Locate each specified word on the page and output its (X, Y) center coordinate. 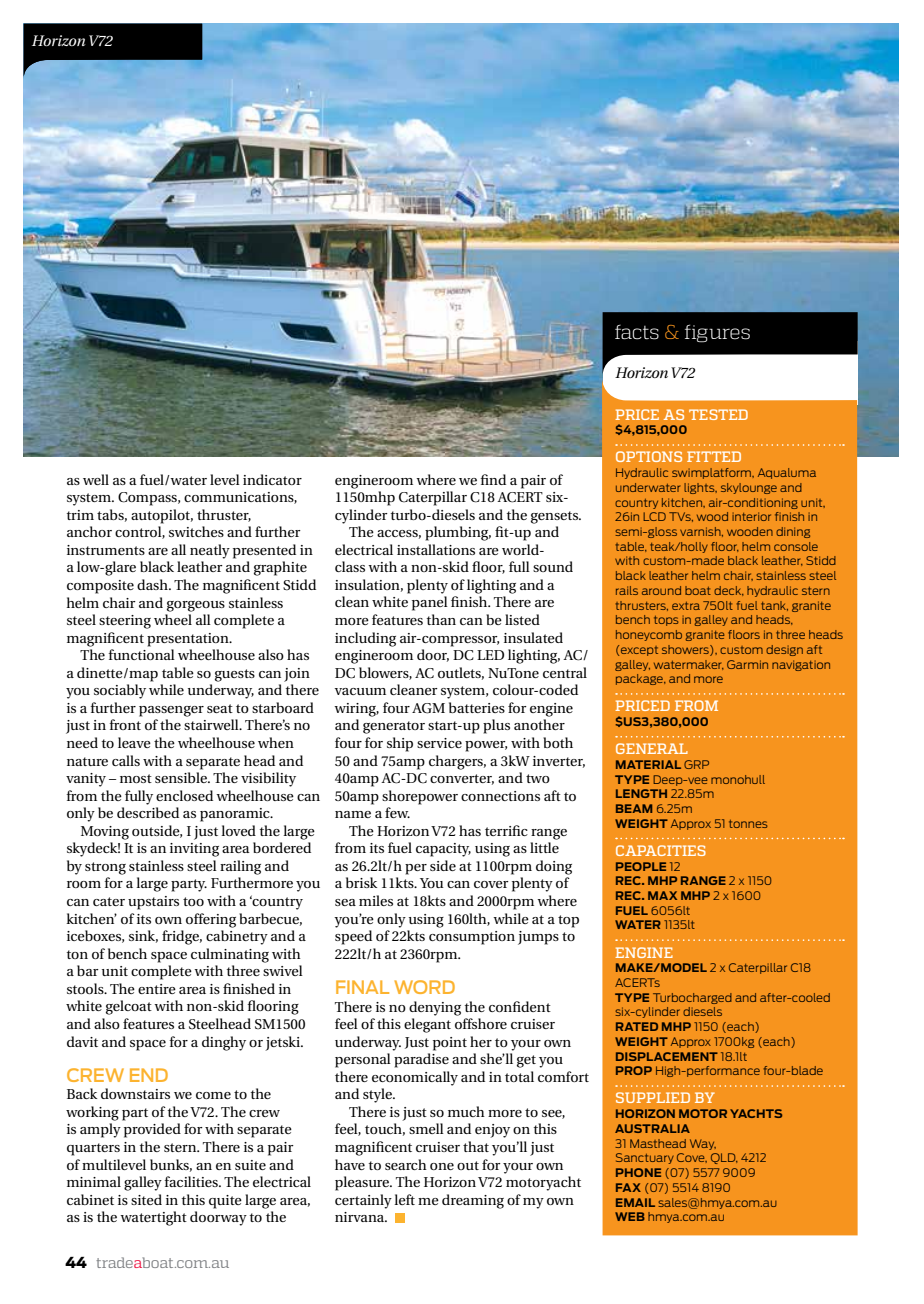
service (439, 743)
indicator (272, 479)
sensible (182, 777)
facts (637, 332)
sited (146, 1199)
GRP (696, 764)
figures (717, 333)
